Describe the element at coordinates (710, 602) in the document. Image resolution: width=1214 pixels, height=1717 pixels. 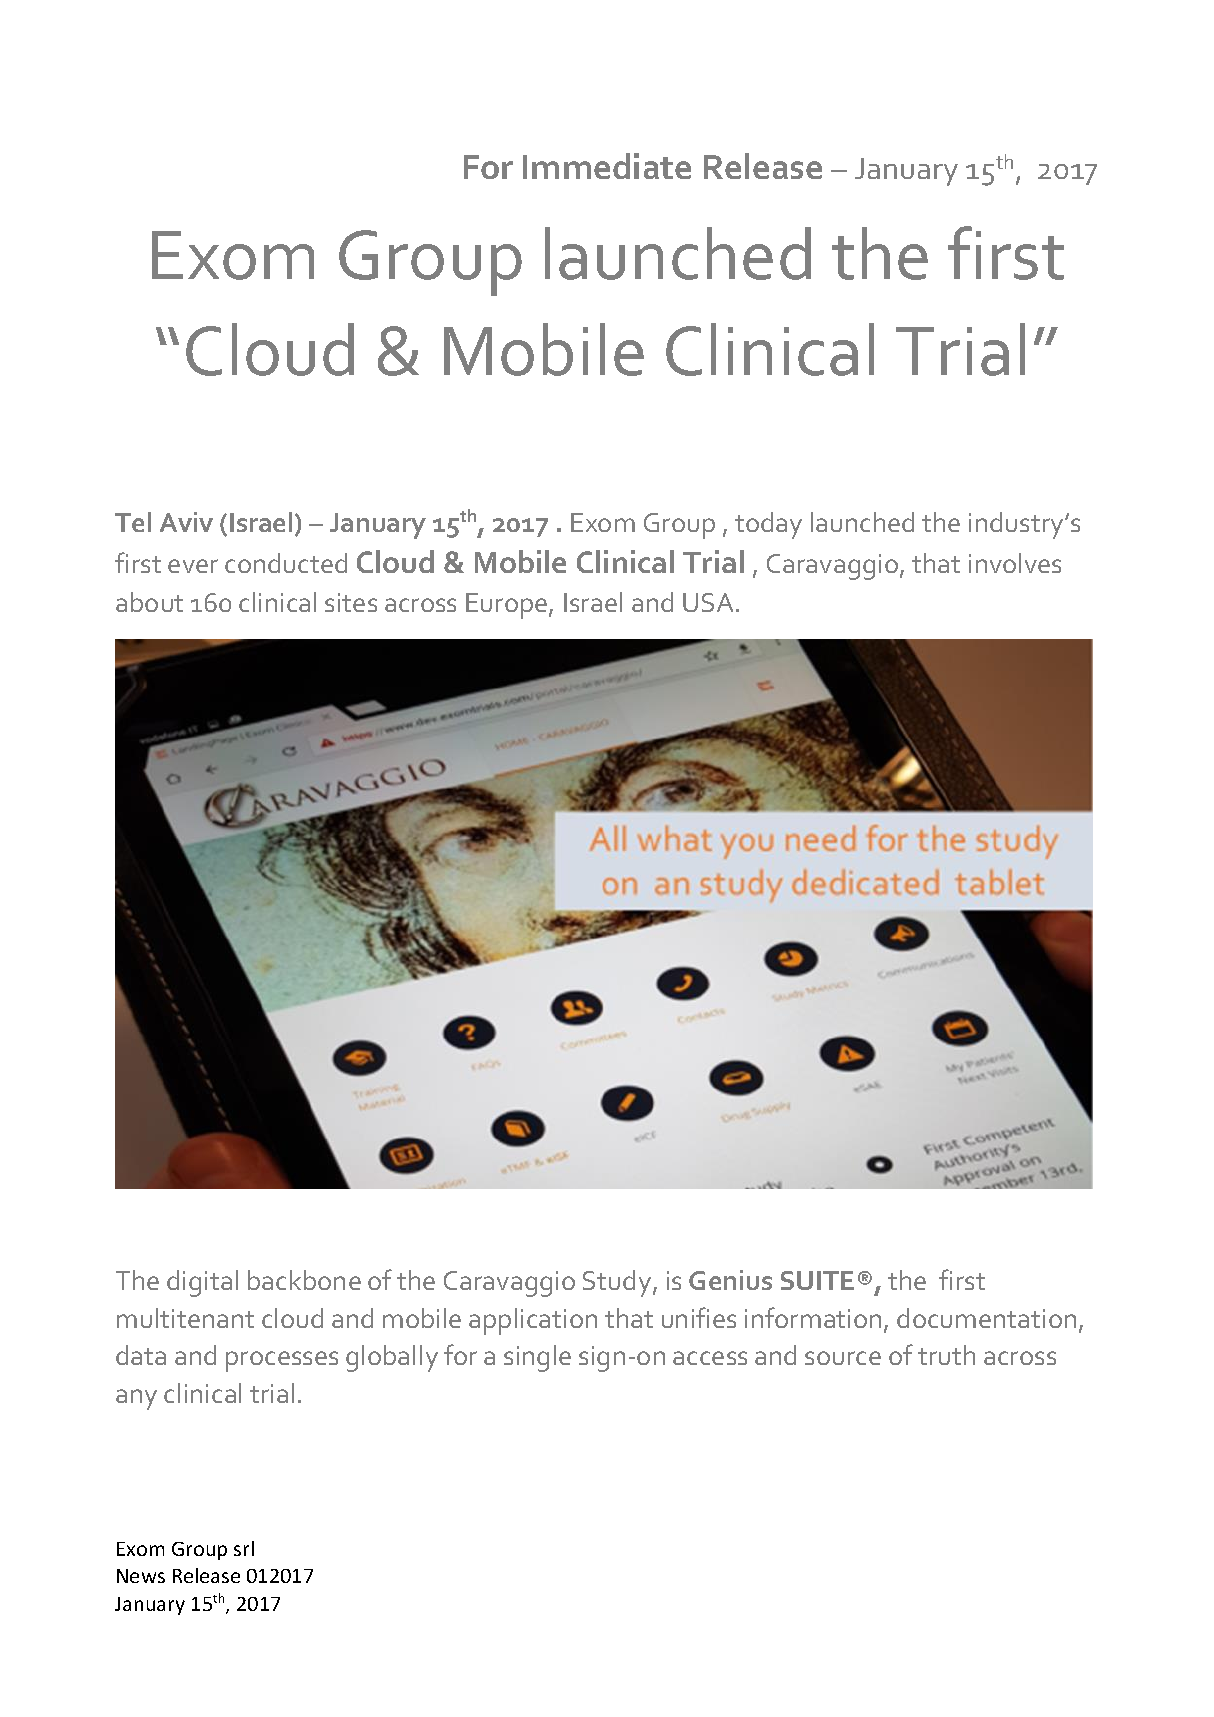
I see `USA` at that location.
